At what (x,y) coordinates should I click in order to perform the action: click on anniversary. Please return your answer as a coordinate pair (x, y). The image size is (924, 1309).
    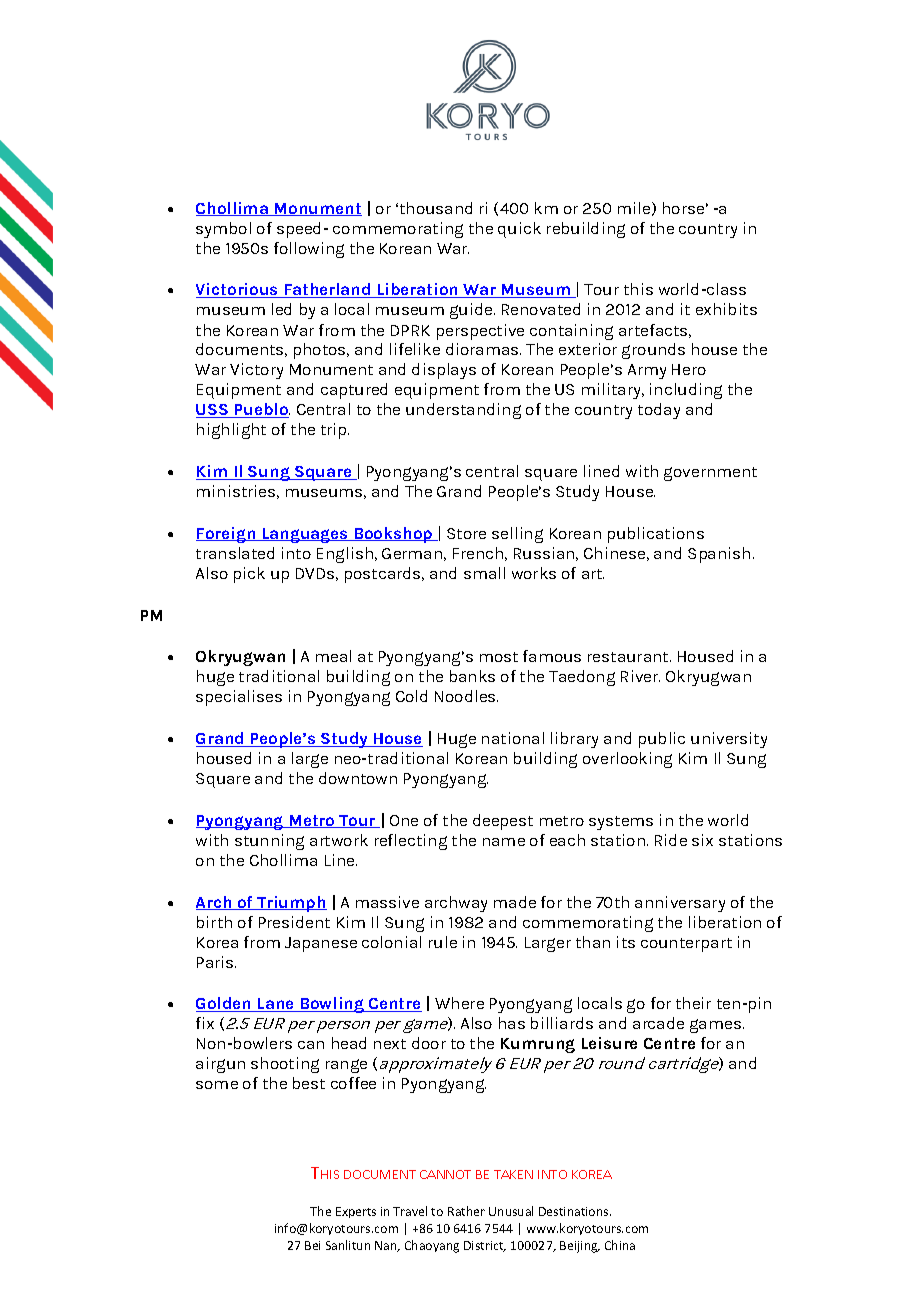
    Looking at the image, I should click on (680, 904).
